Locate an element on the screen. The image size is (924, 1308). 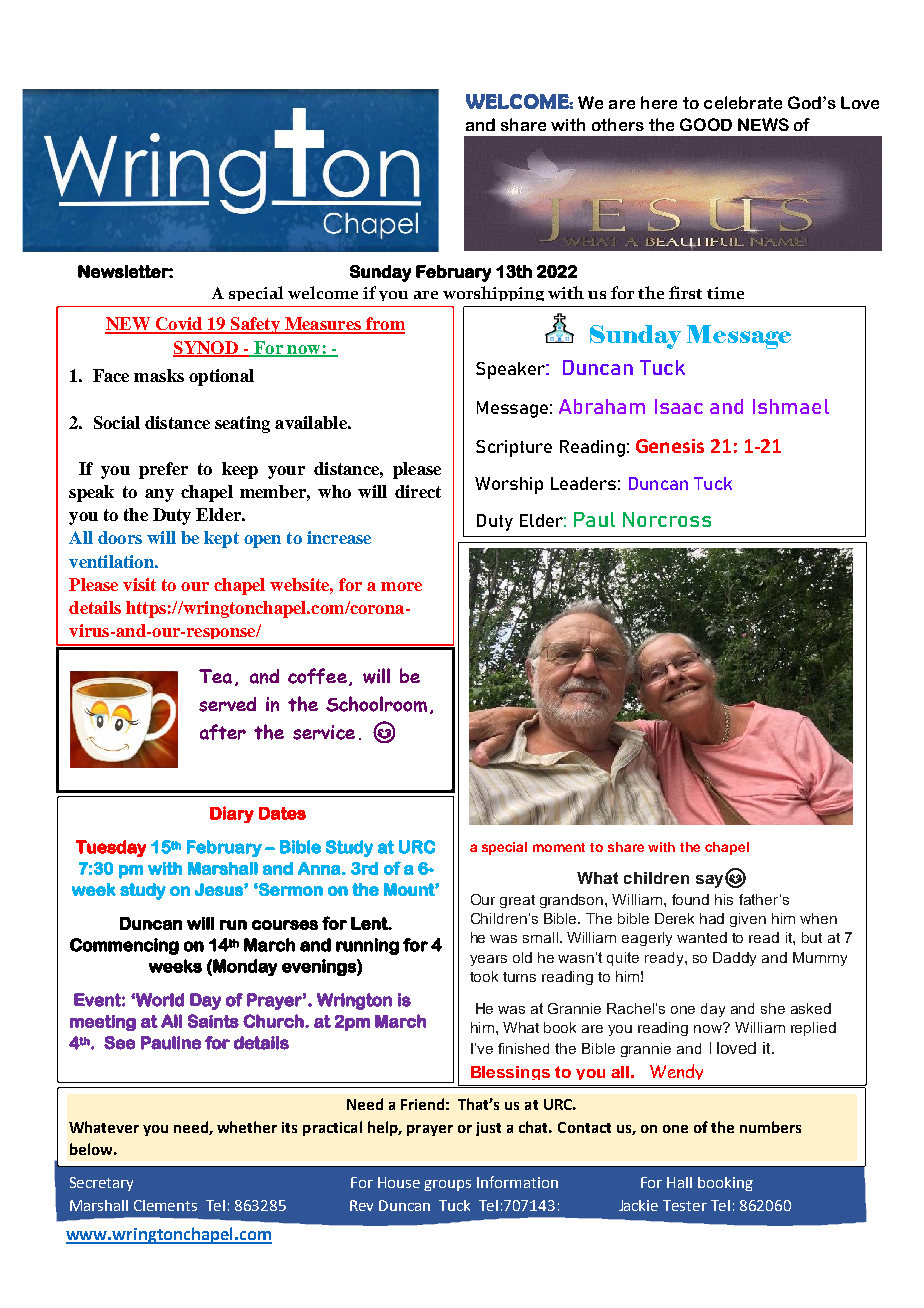
others is located at coordinates (618, 124).
